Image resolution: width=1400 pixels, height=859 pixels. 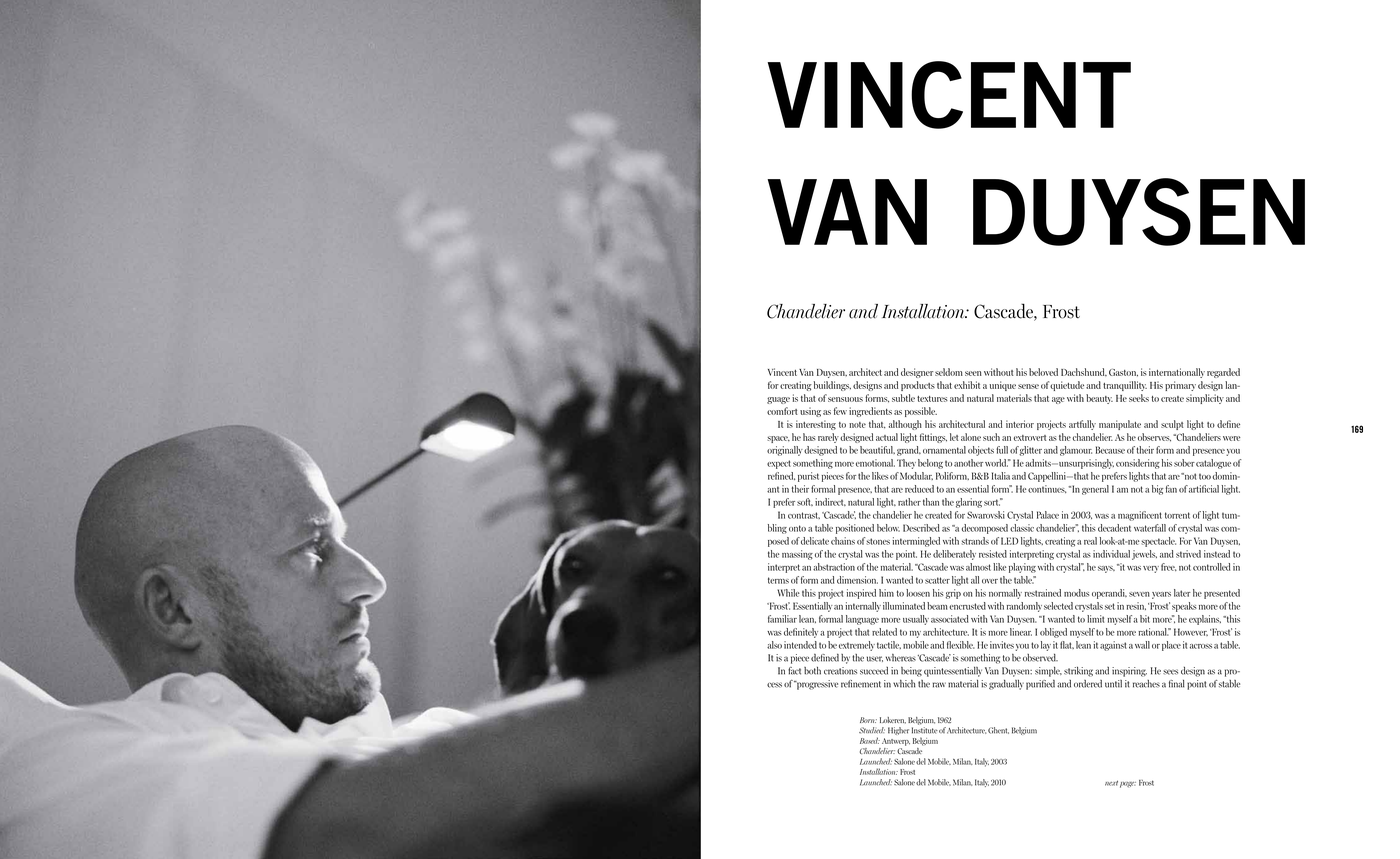 I want to click on playing, so click(x=1022, y=568).
